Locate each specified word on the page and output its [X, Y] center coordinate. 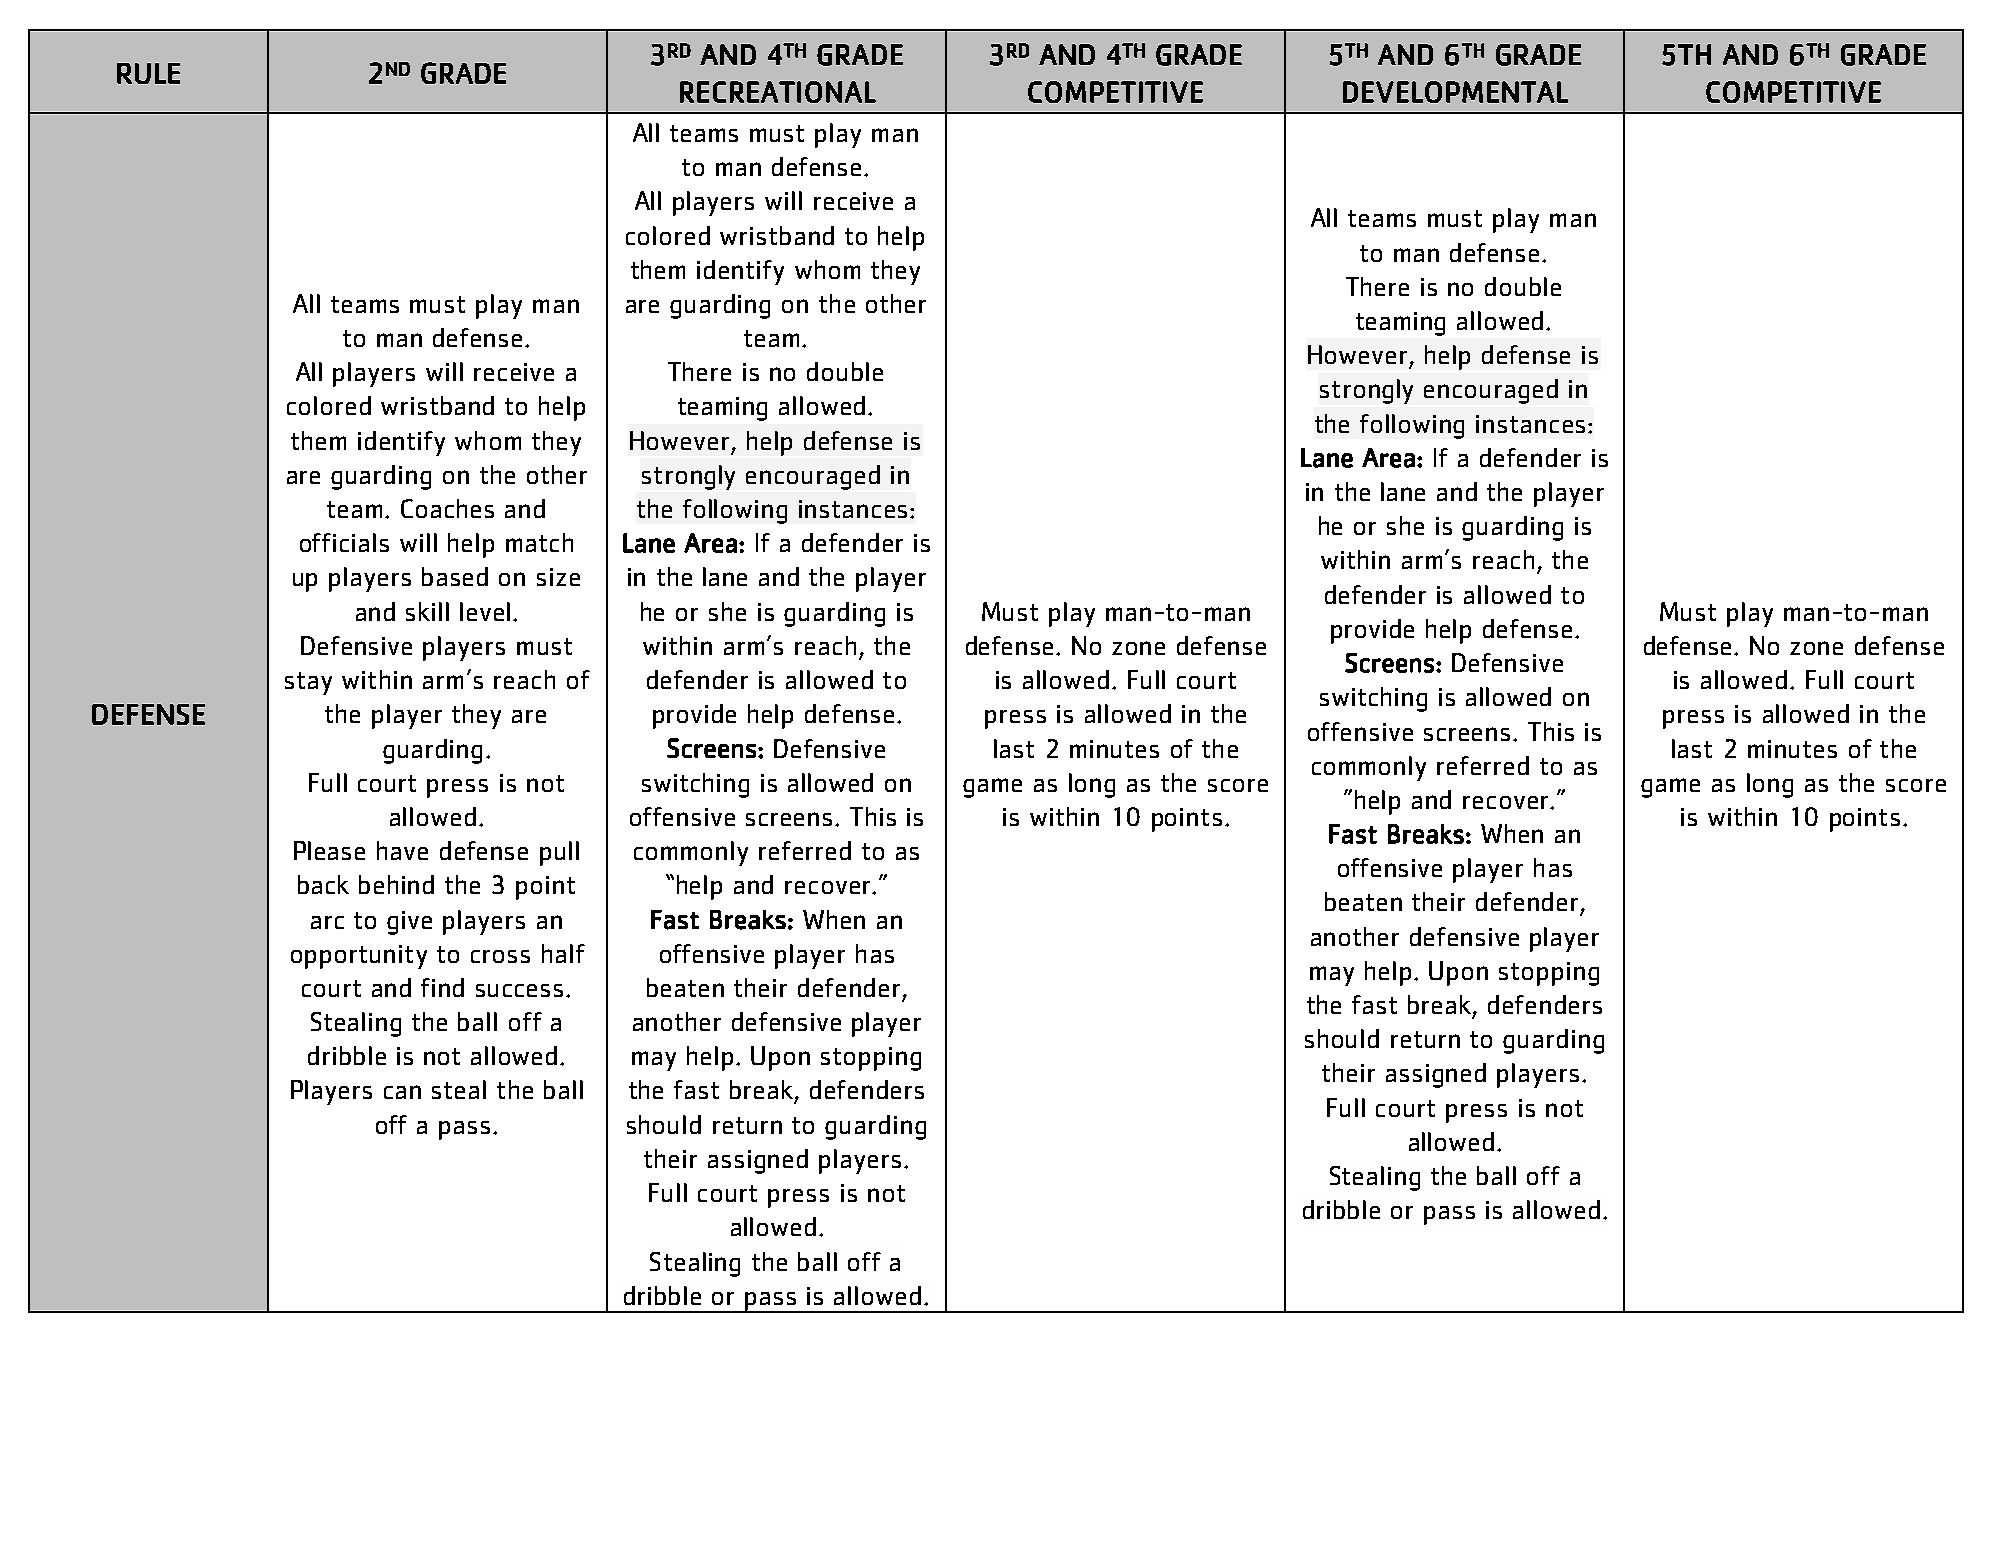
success [519, 990]
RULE [148, 73]
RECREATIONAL [778, 92]
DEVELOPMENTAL [1455, 92]
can [402, 1092]
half [563, 953]
